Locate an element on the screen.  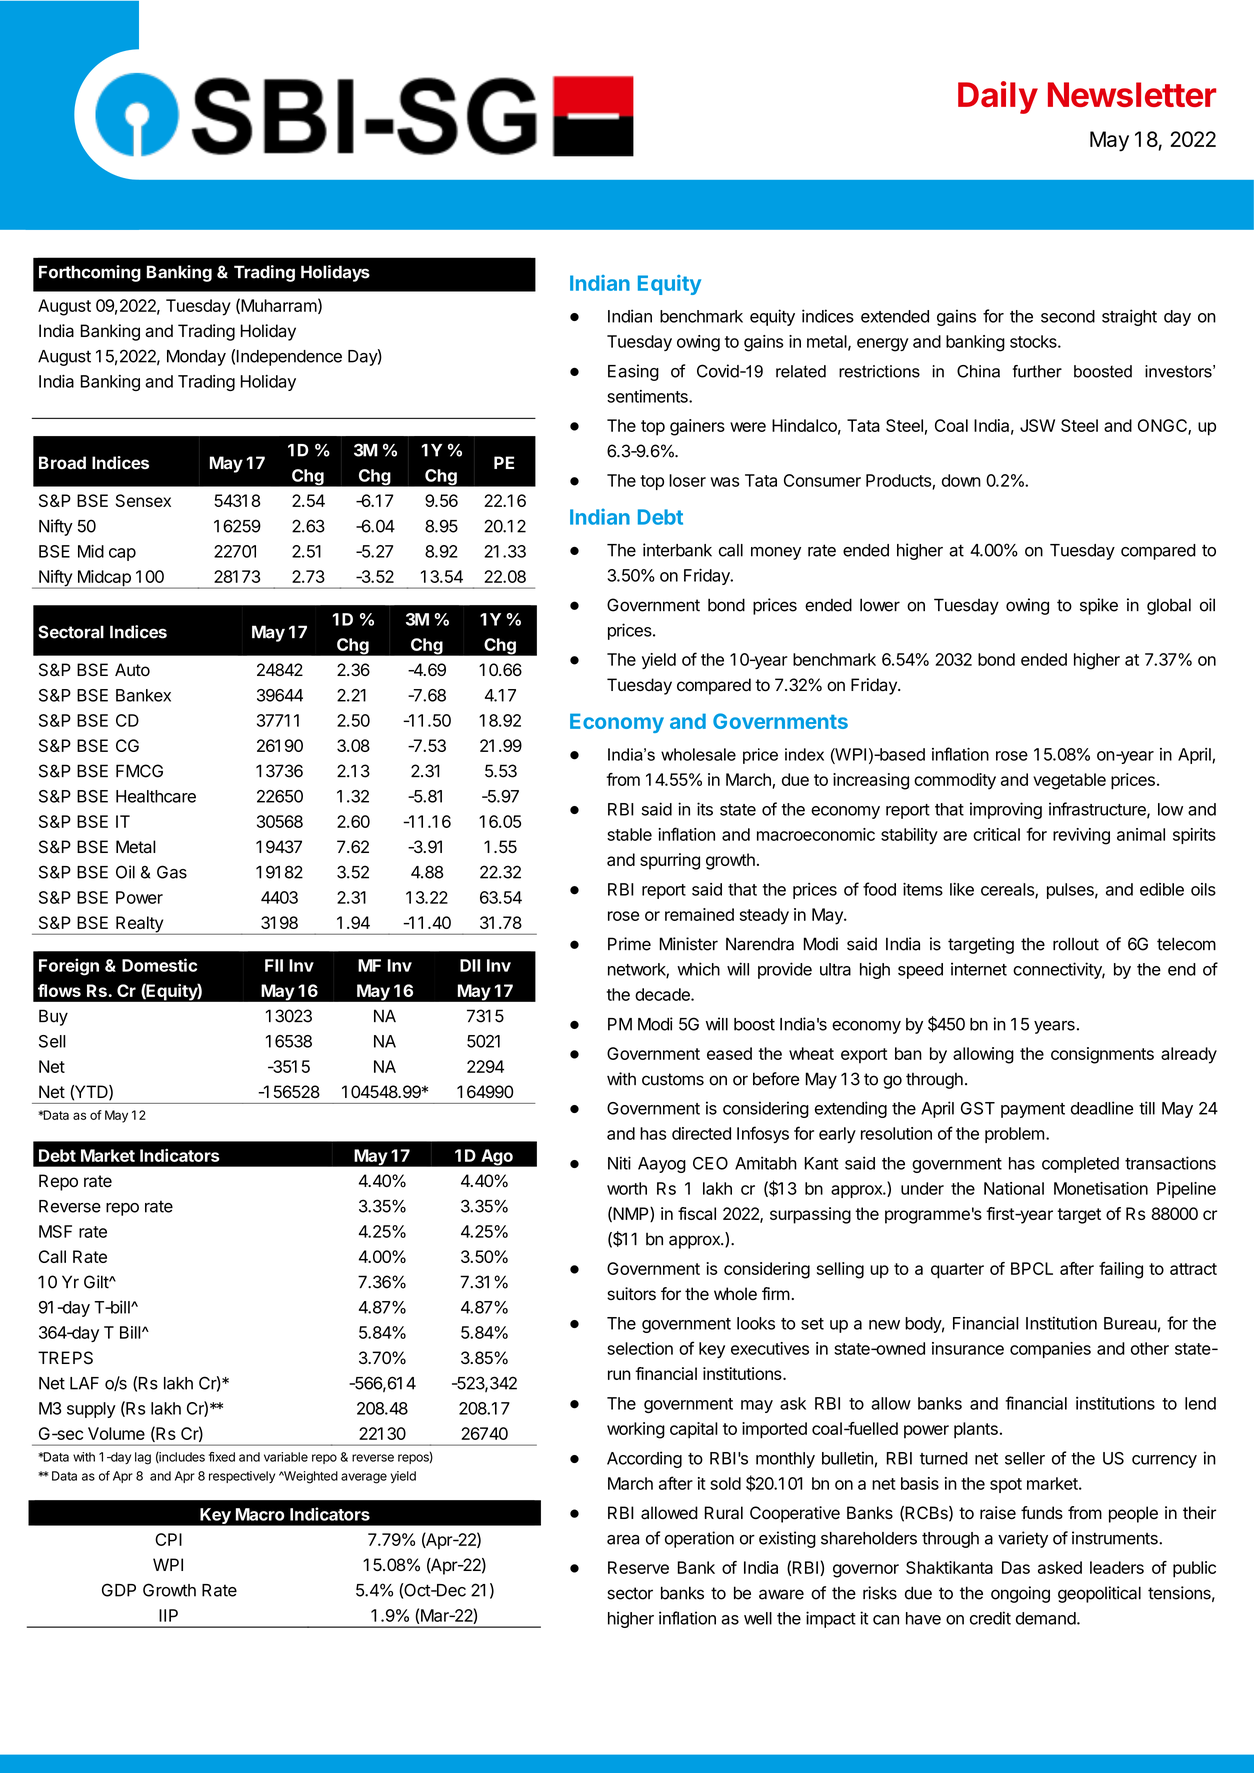
customs is located at coordinates (673, 1079).
